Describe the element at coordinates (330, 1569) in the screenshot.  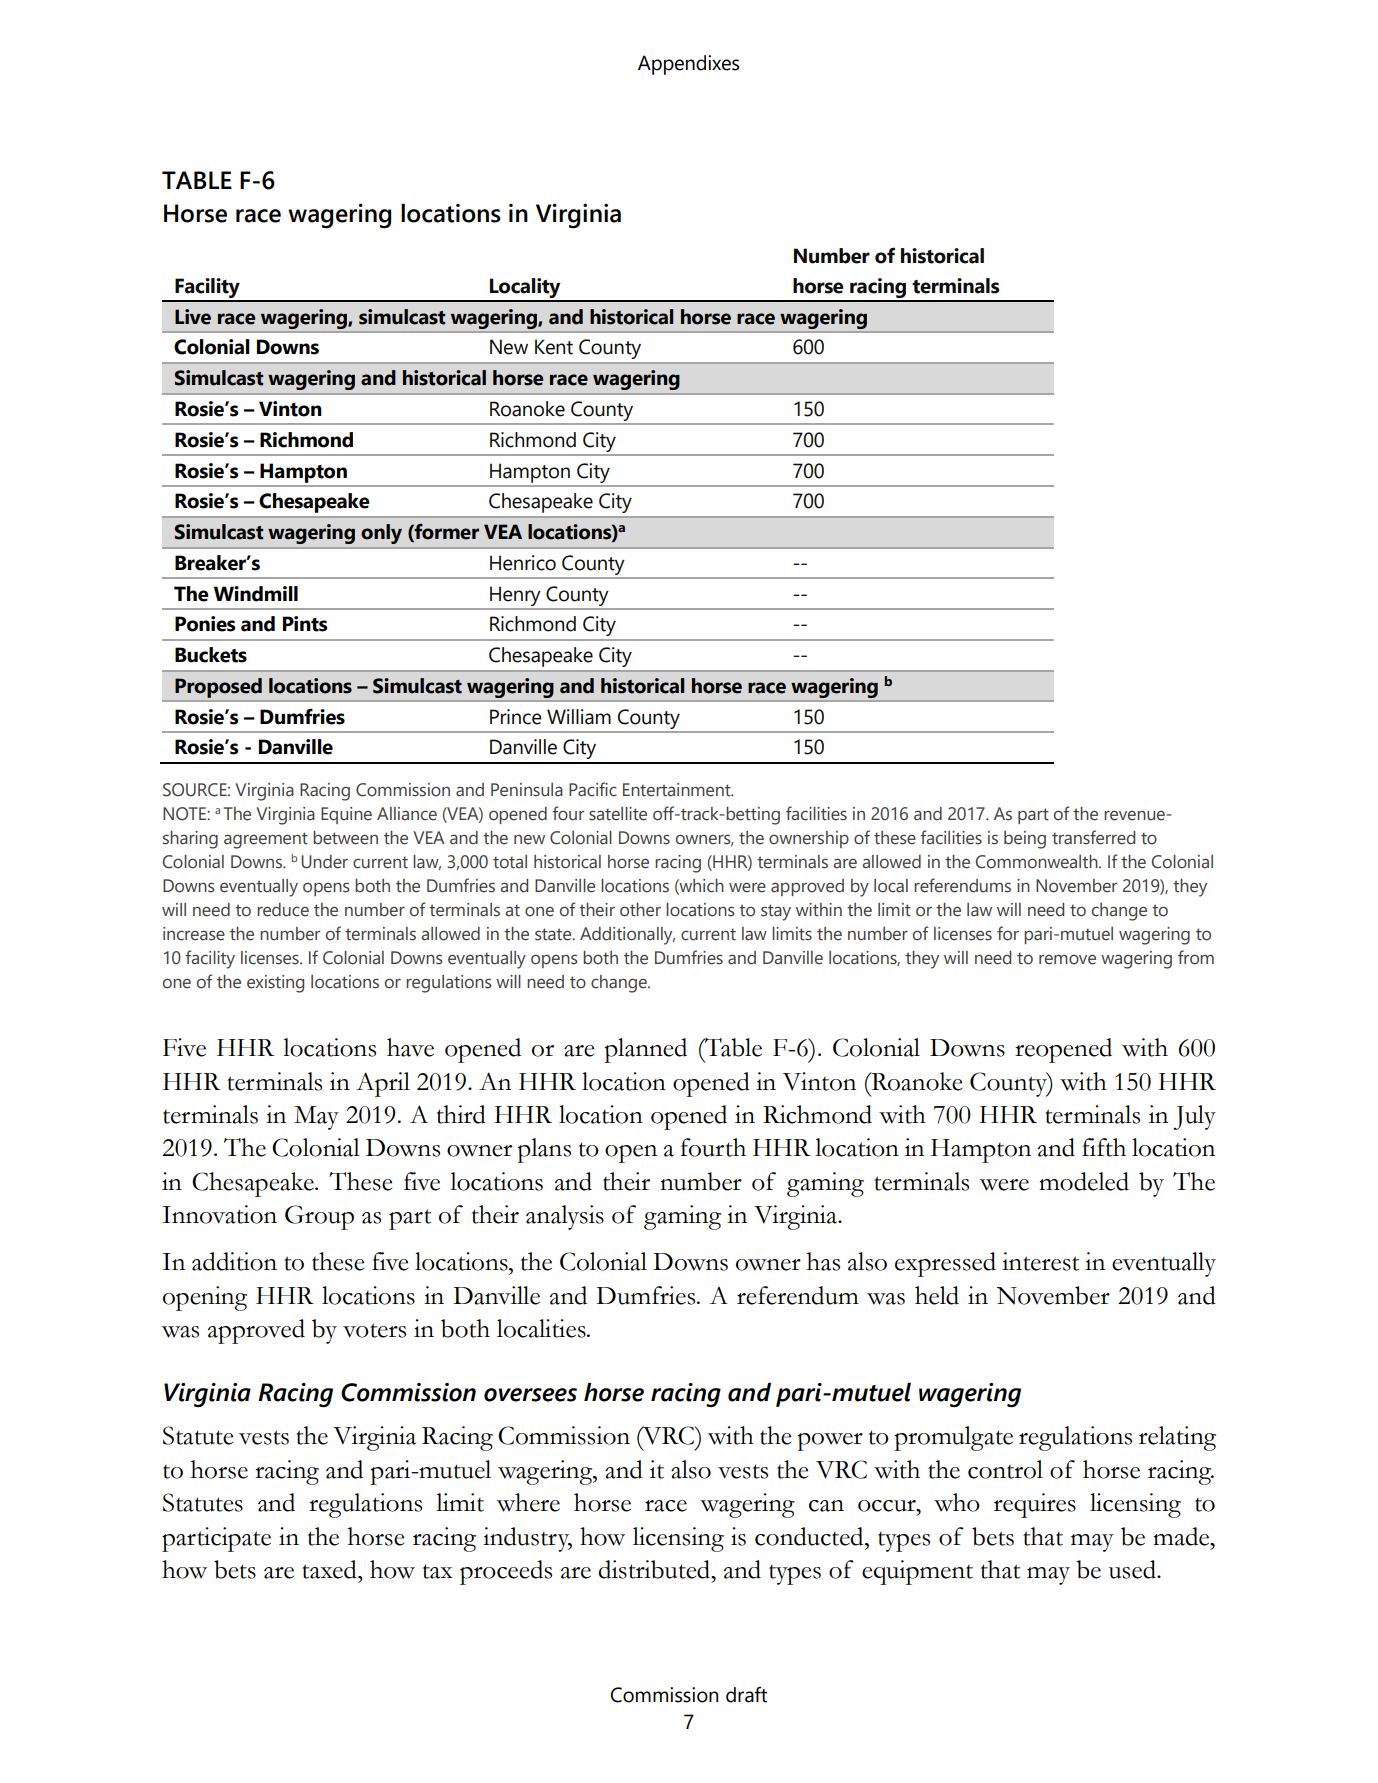
I see `taxed` at that location.
